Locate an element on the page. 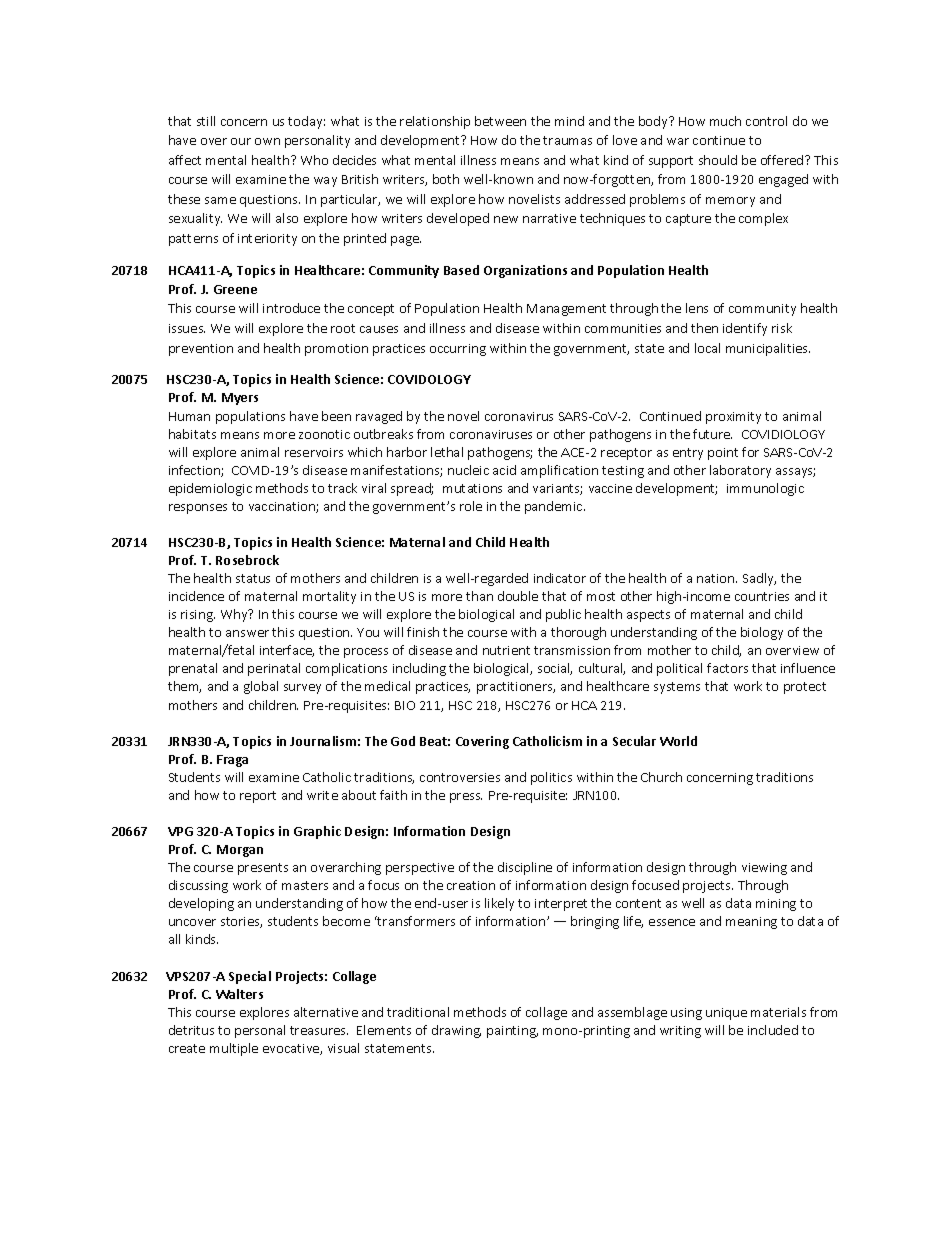 The width and height of the image is (952, 1233). still is located at coordinates (206, 121).
